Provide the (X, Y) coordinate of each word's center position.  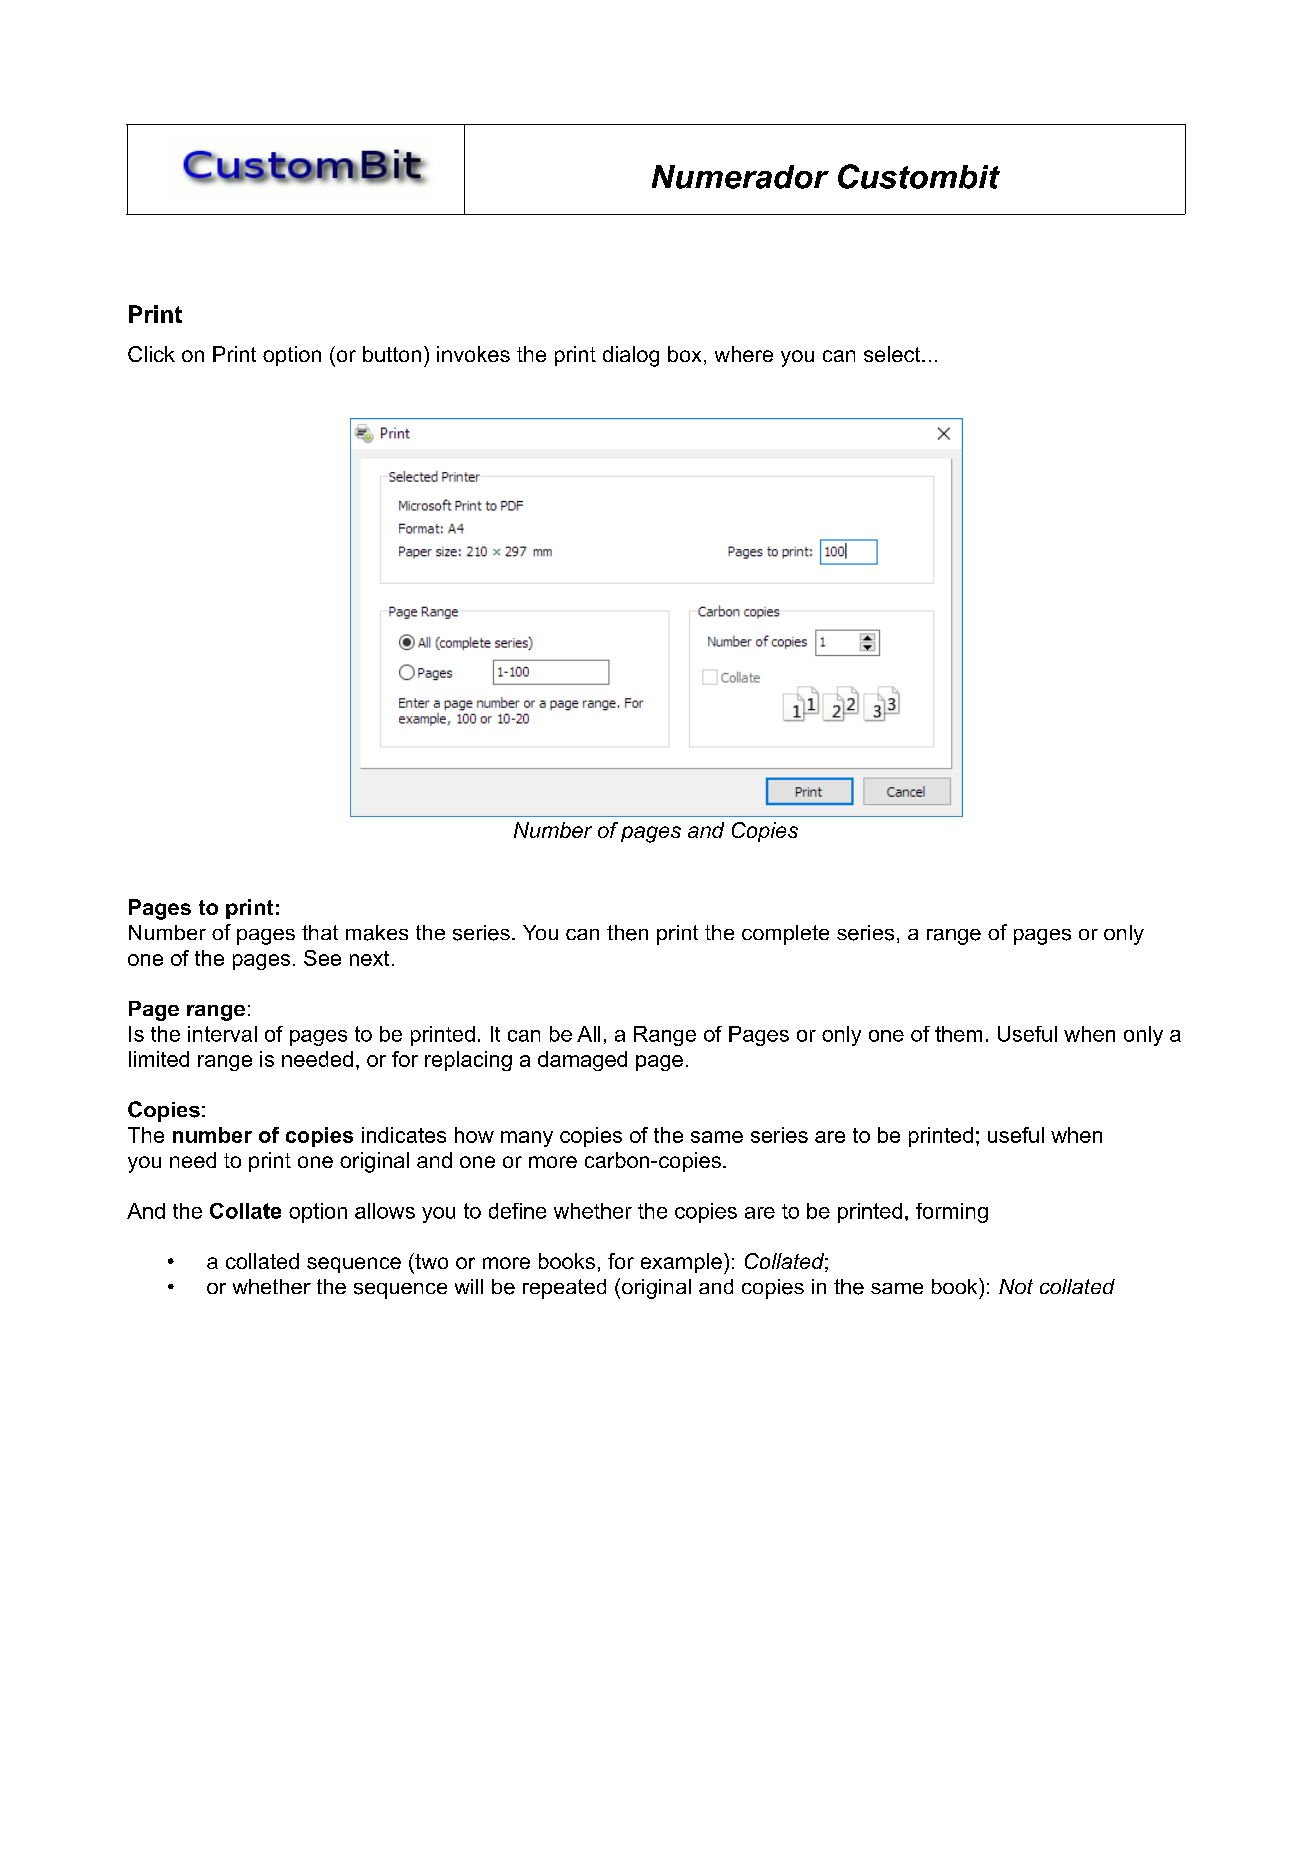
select (893, 354)
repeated (564, 1289)
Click (151, 354)
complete (785, 935)
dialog (631, 356)
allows (385, 1211)
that (320, 932)
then (627, 933)
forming (952, 1213)
